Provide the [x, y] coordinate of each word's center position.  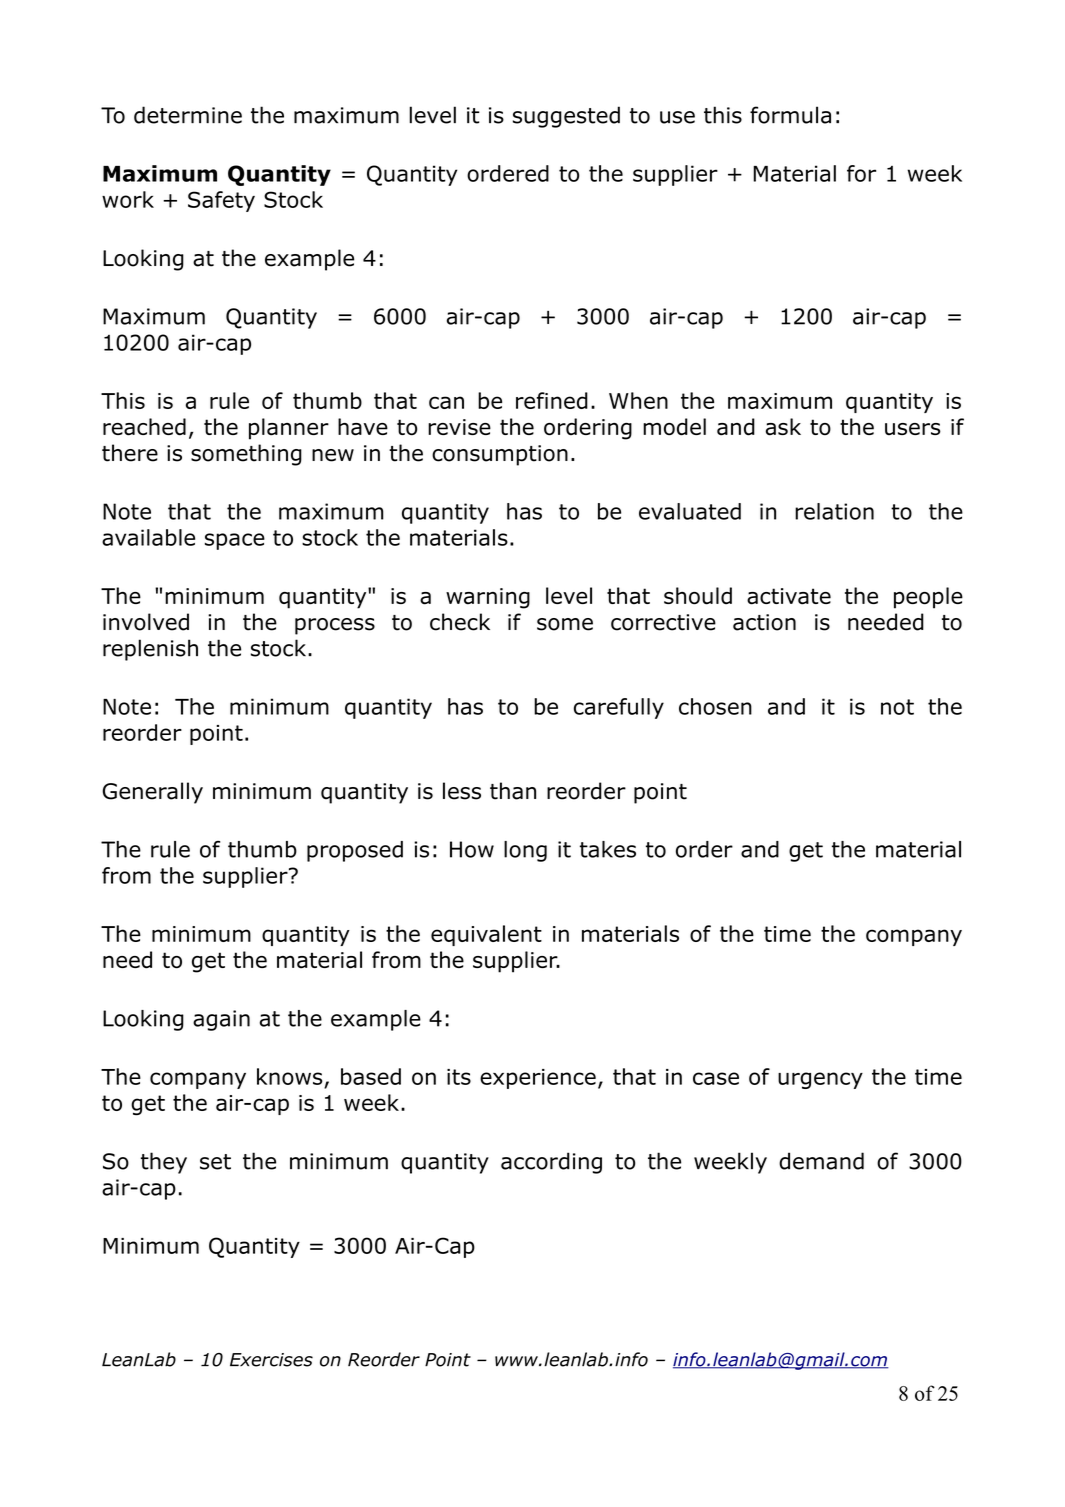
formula [790, 115]
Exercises [271, 1360]
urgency [820, 1080]
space [235, 541]
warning [488, 598]
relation [834, 511]
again [221, 1020]
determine [188, 115]
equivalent [486, 935]
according [551, 1163]
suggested [566, 117]
